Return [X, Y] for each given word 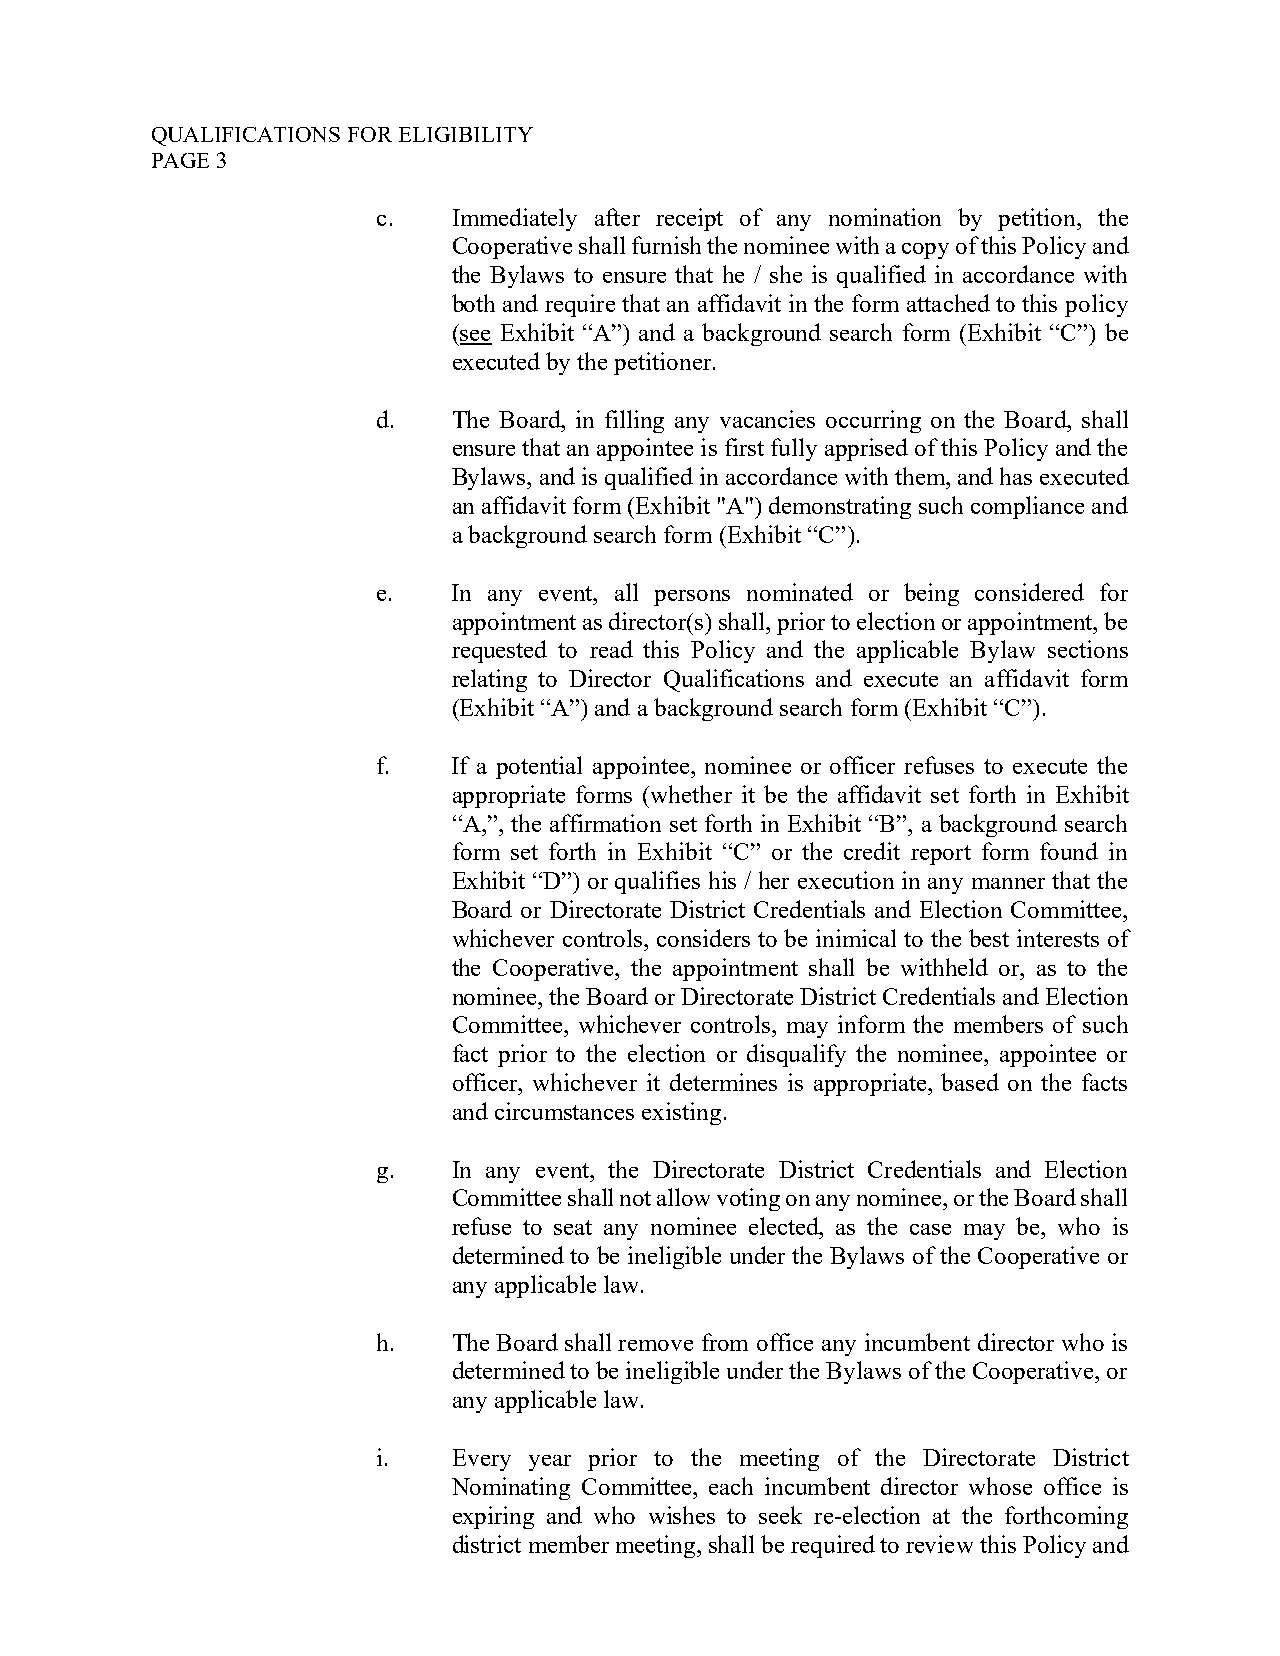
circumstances [564, 1111]
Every [482, 1460]
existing [681, 1113]
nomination [885, 217]
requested [499, 651]
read [611, 649]
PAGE [180, 160]
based [970, 1082]
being [931, 594]
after [617, 217]
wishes [682, 1515]
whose [1000, 1486]
